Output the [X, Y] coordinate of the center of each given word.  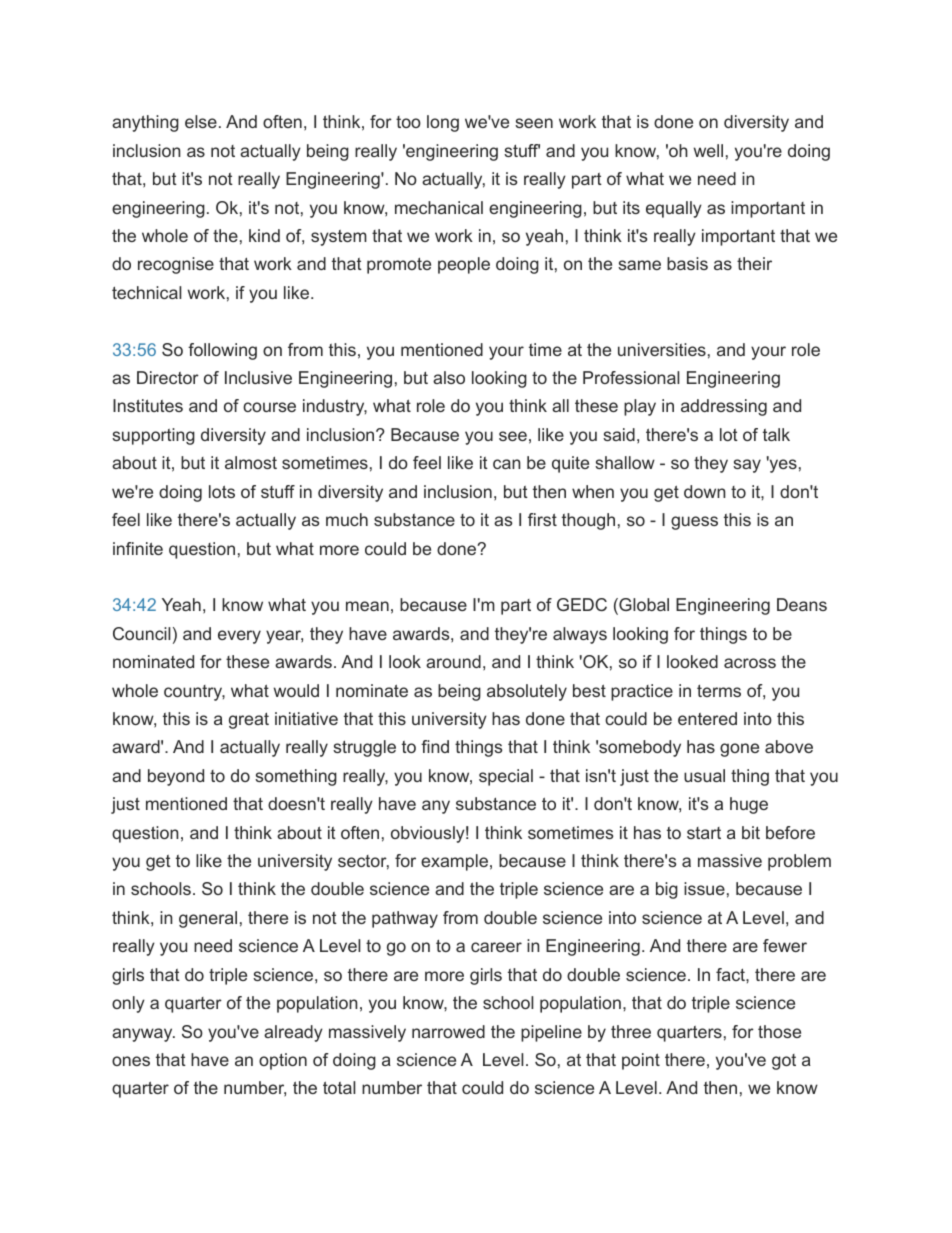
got [784, 1062]
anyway [143, 1035]
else [201, 121]
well [708, 150]
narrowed [448, 1031]
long [443, 123]
